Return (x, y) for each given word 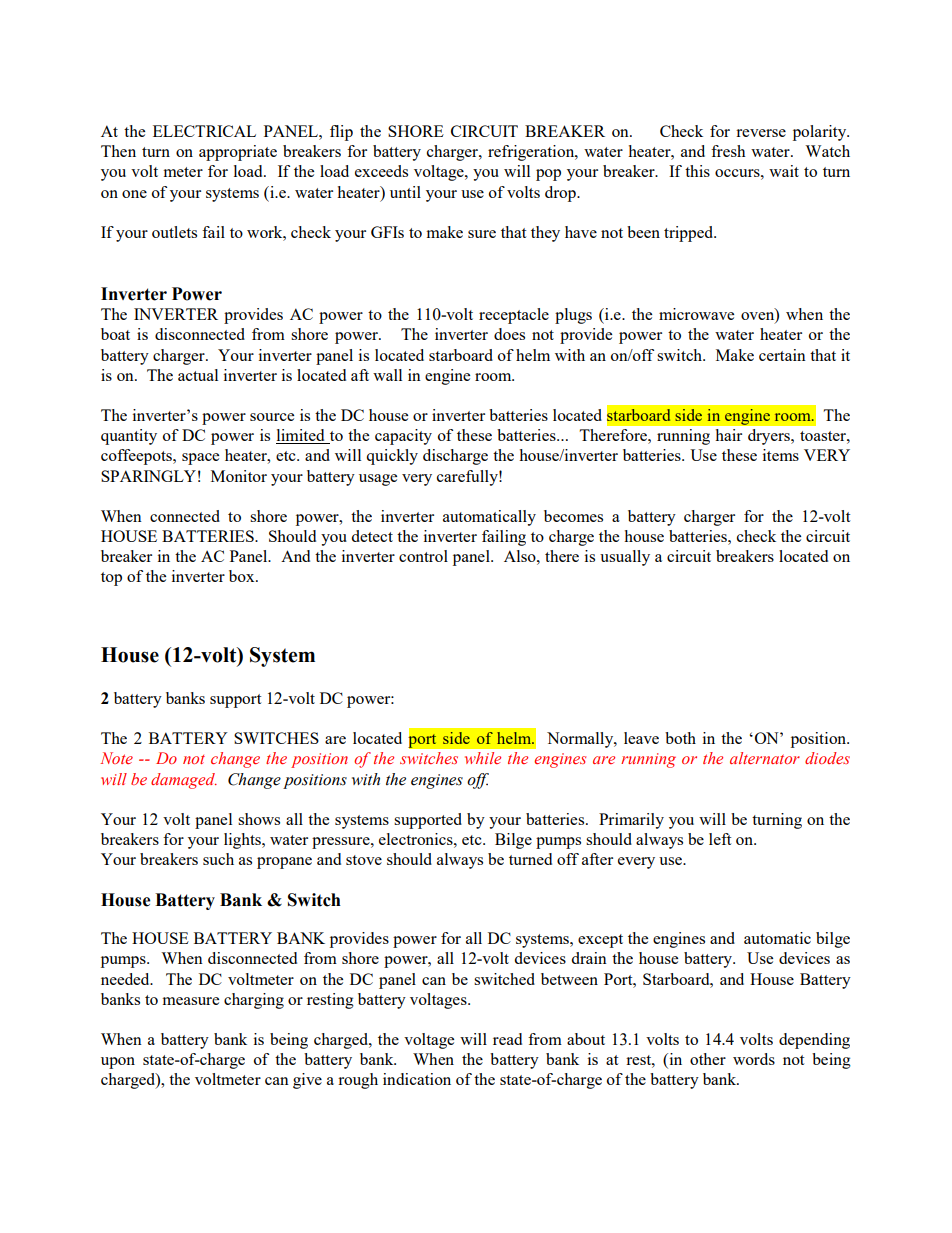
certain (782, 355)
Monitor (239, 476)
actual (198, 375)
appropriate (238, 153)
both (680, 738)
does (509, 334)
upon (118, 1063)
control (423, 556)
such (218, 859)
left (720, 839)
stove (364, 860)
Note (116, 758)
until (405, 192)
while (483, 758)
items (781, 455)
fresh (728, 151)
